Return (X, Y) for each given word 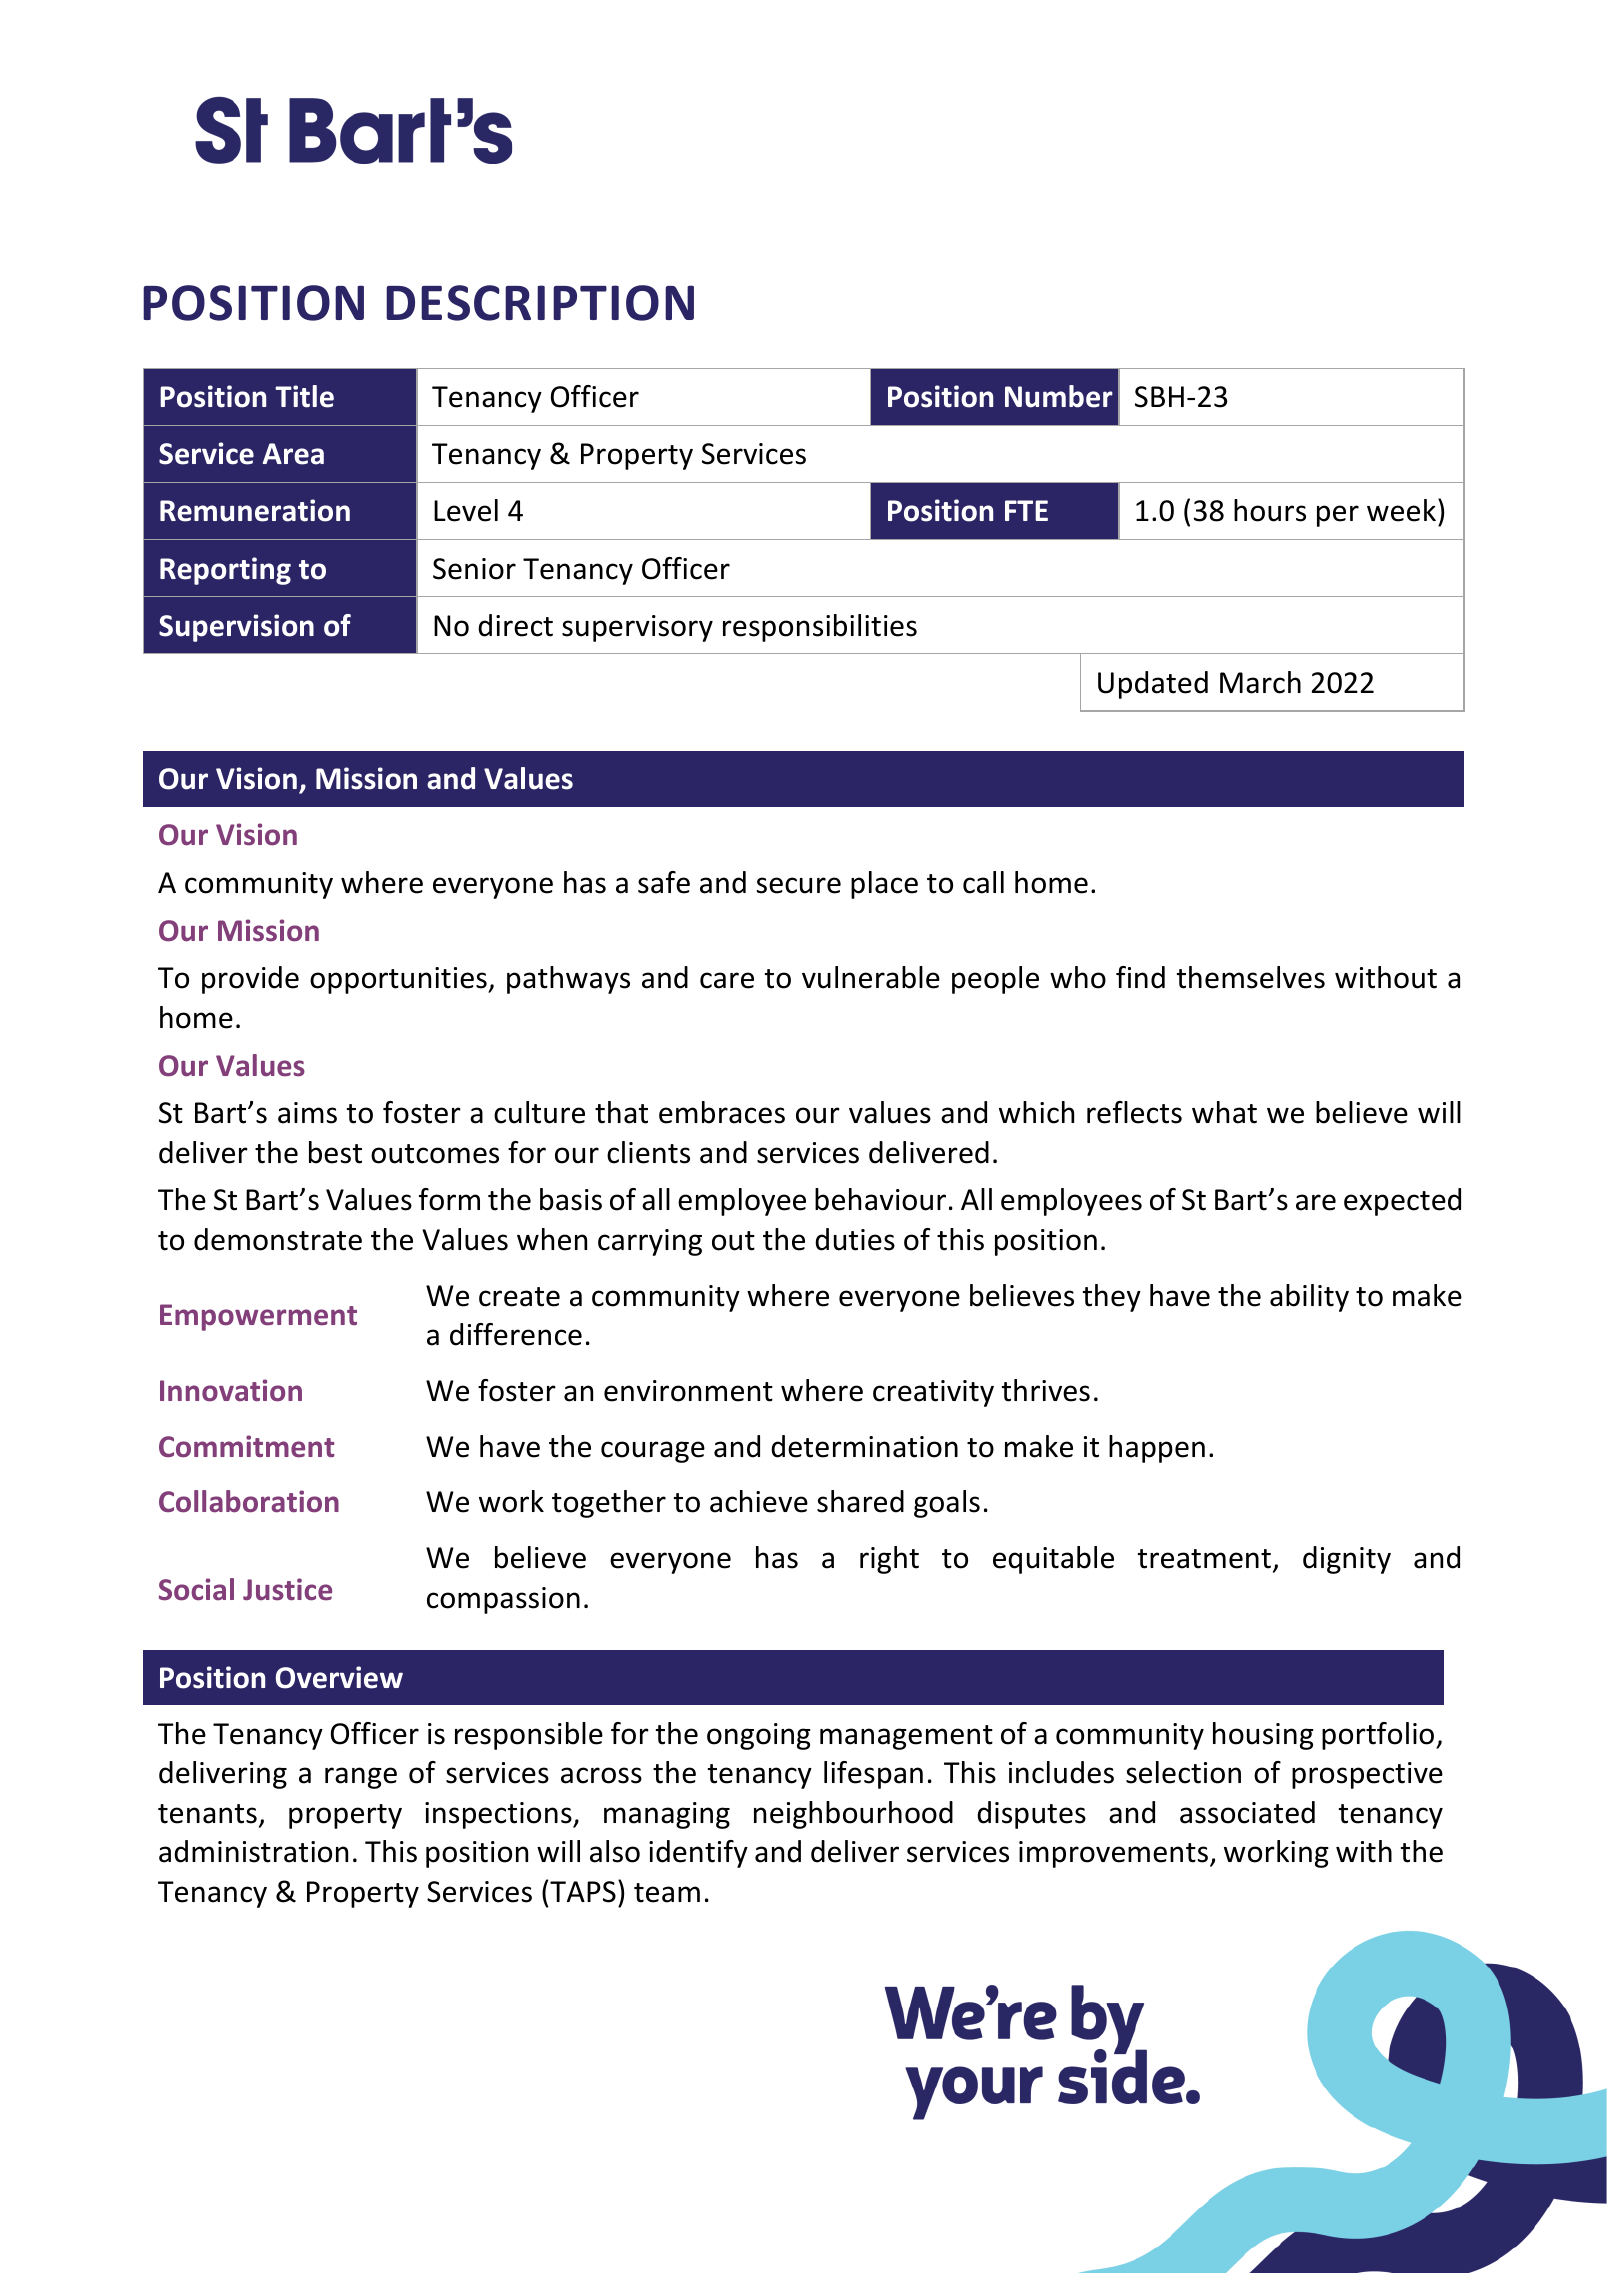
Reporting (225, 571)
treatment (1204, 1559)
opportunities (399, 980)
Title (304, 396)
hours (1270, 510)
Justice (287, 1589)
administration (253, 1851)
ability (1309, 1298)
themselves (1251, 977)
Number (1059, 396)
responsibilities (820, 628)
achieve (759, 1501)
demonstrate (278, 1239)
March (1260, 682)
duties (855, 1239)
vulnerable (871, 977)
